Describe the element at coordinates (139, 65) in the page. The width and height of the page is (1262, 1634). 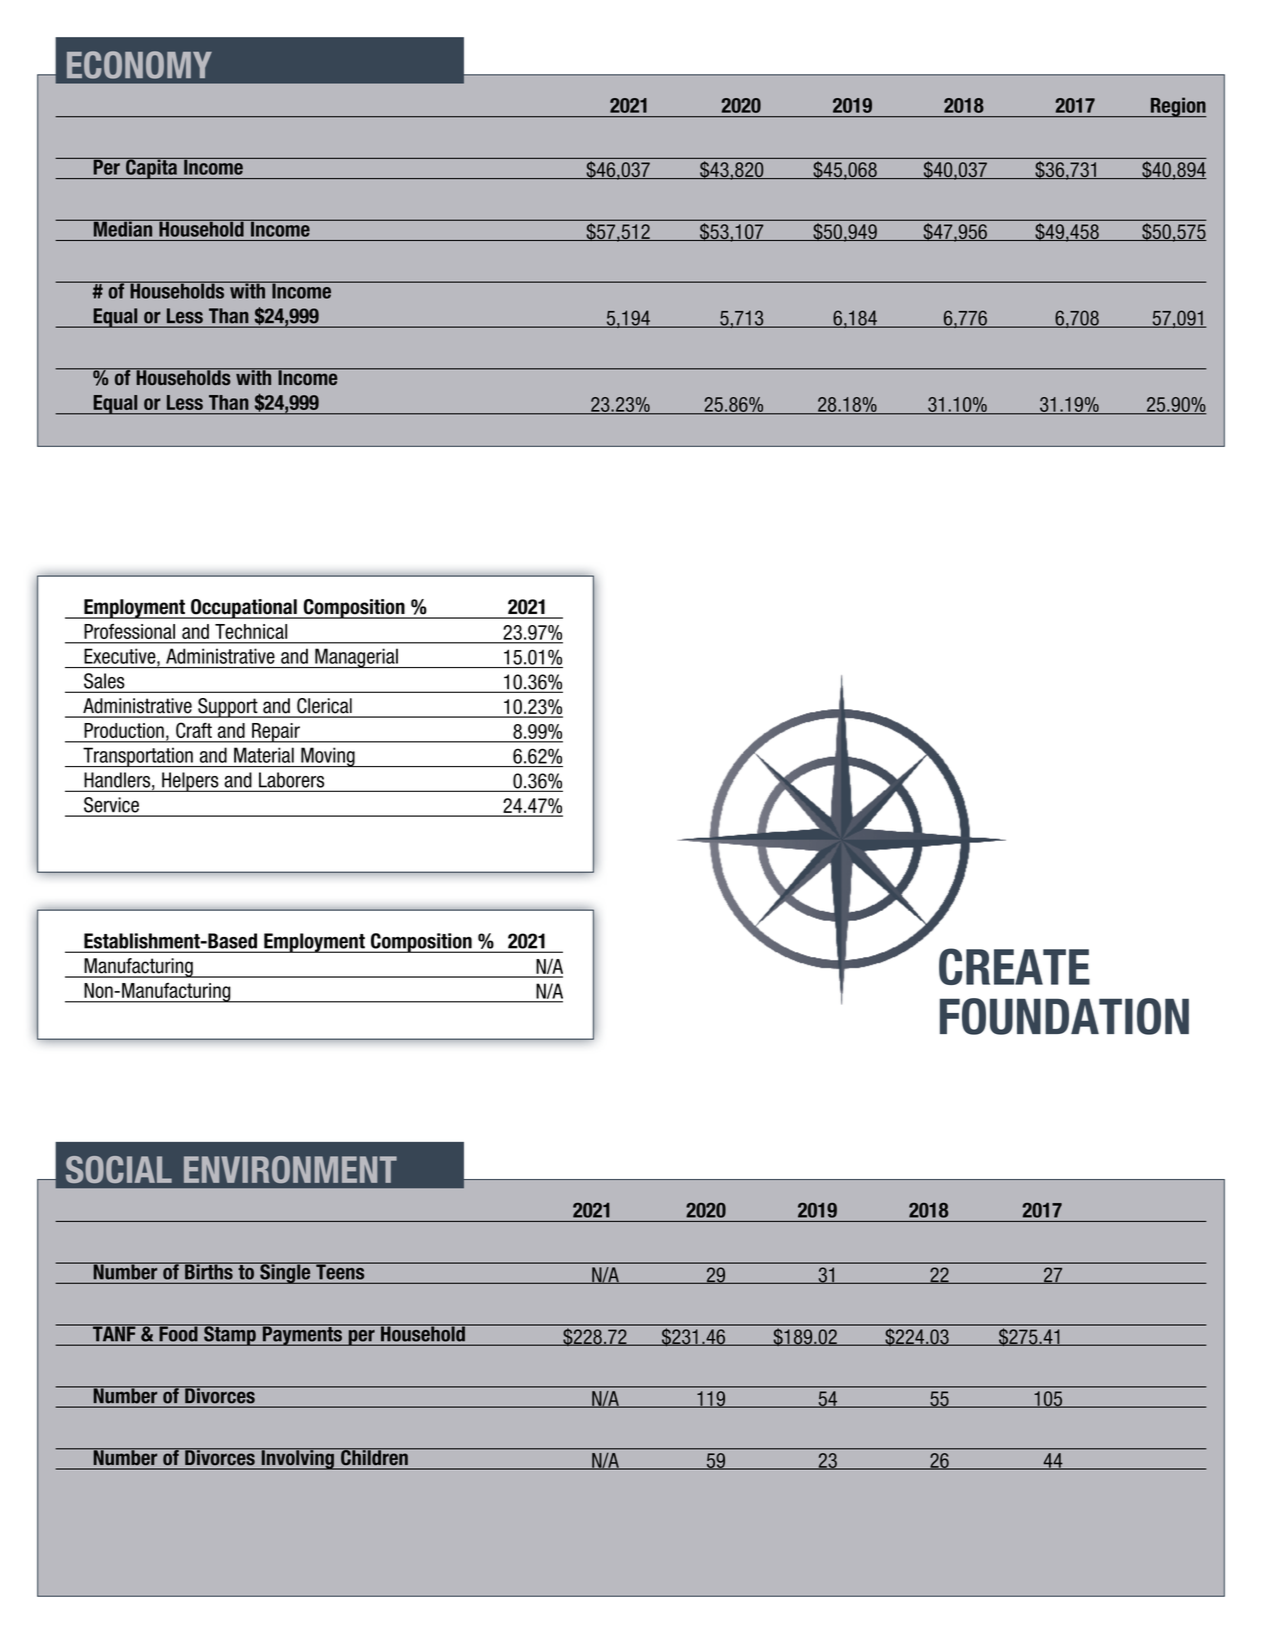
I see `ECONOMY` at that location.
